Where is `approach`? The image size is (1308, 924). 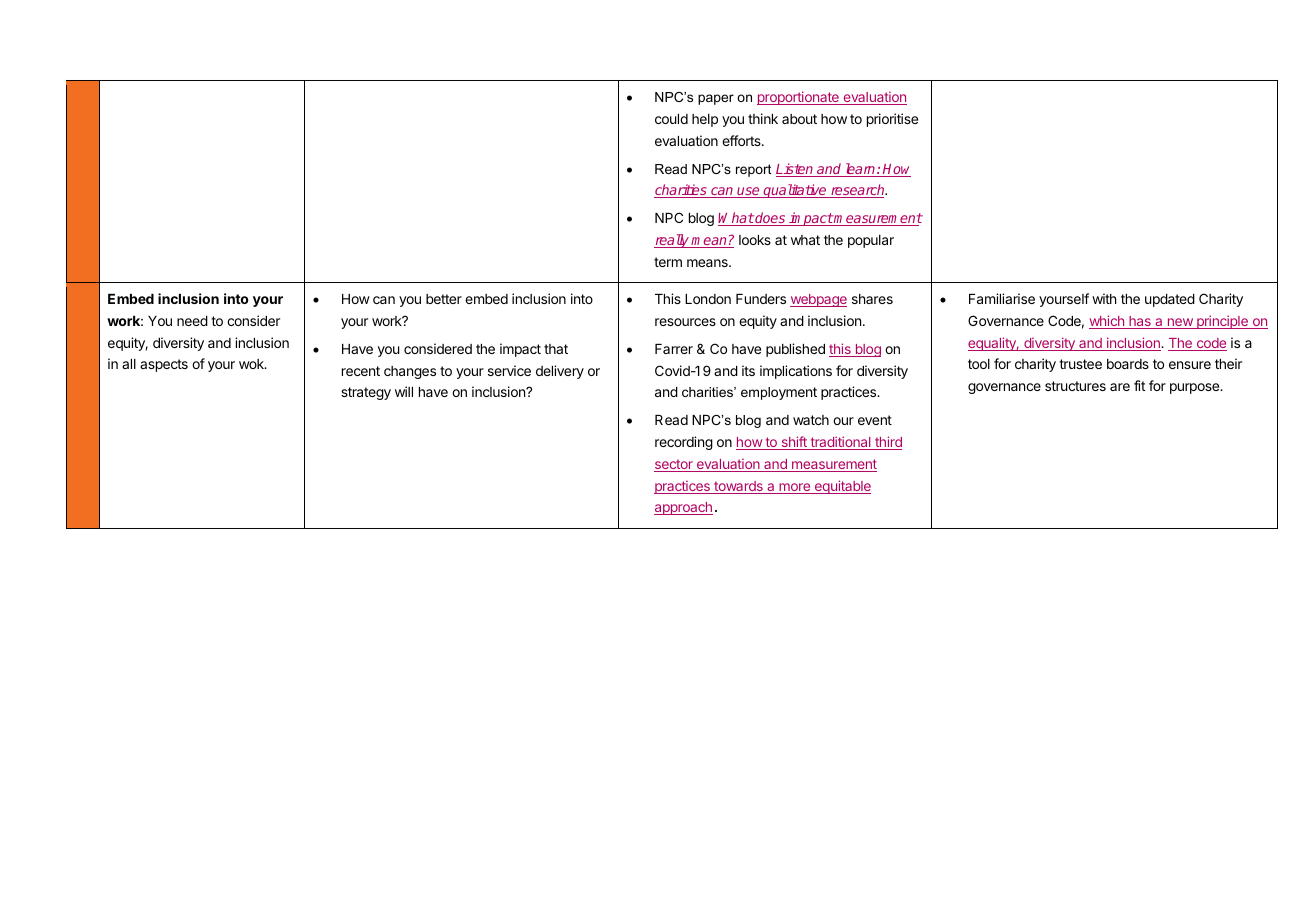
approach is located at coordinates (683, 508).
